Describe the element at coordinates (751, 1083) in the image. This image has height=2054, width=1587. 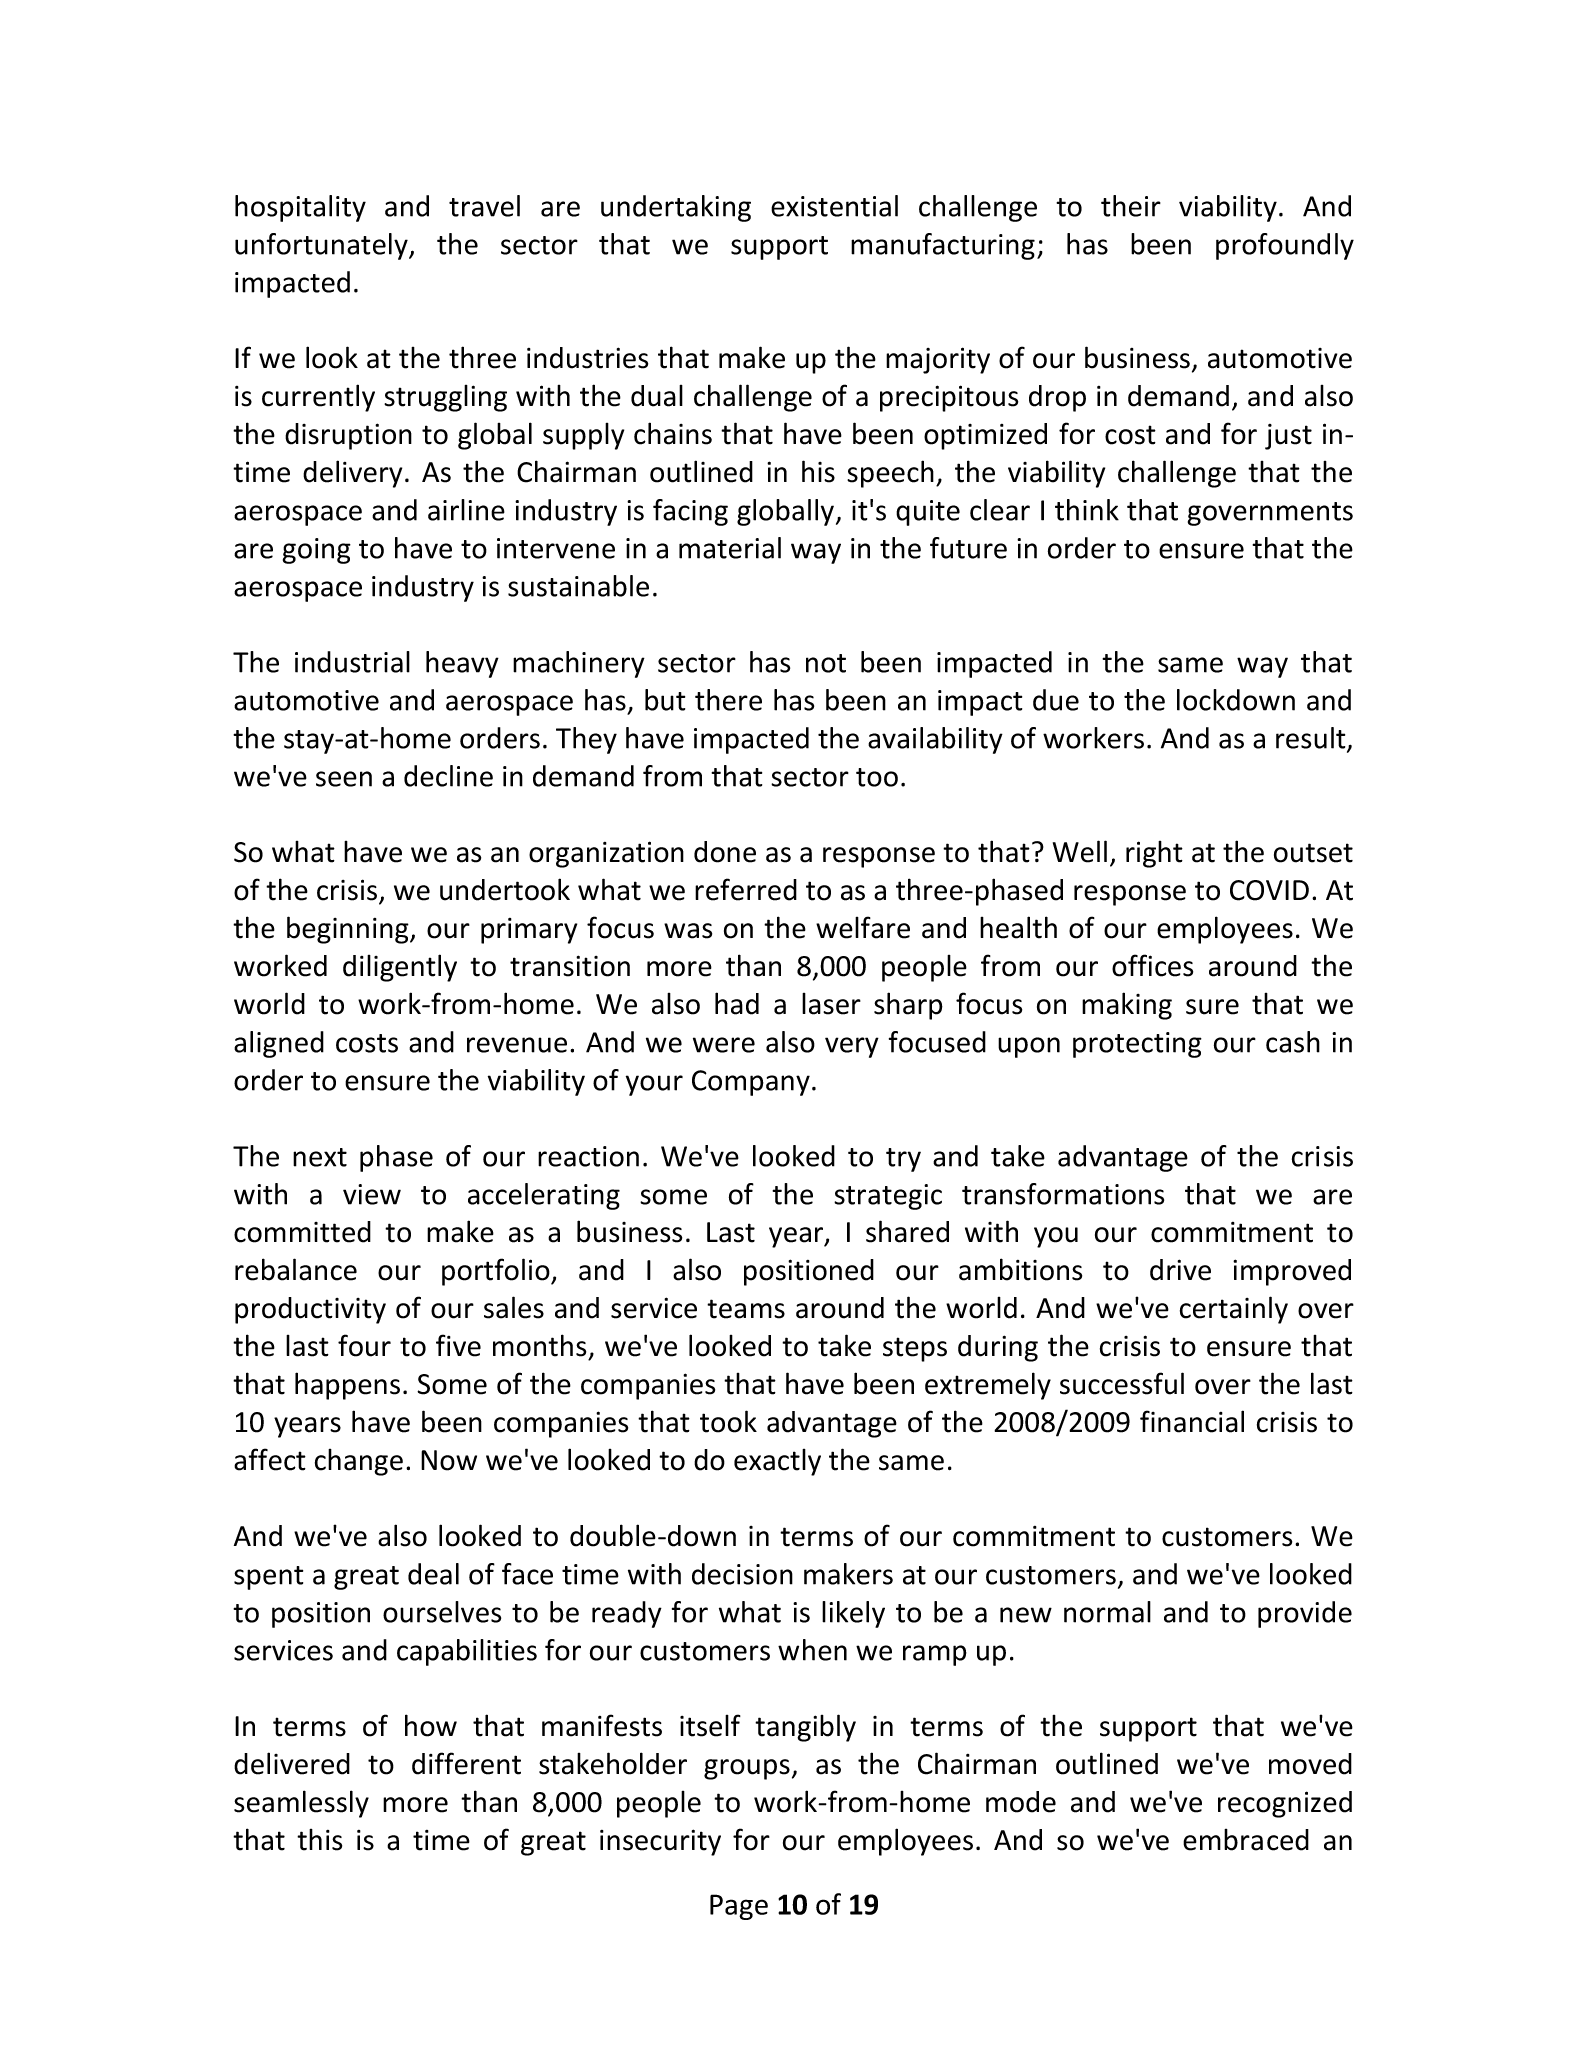
I see `Company` at that location.
